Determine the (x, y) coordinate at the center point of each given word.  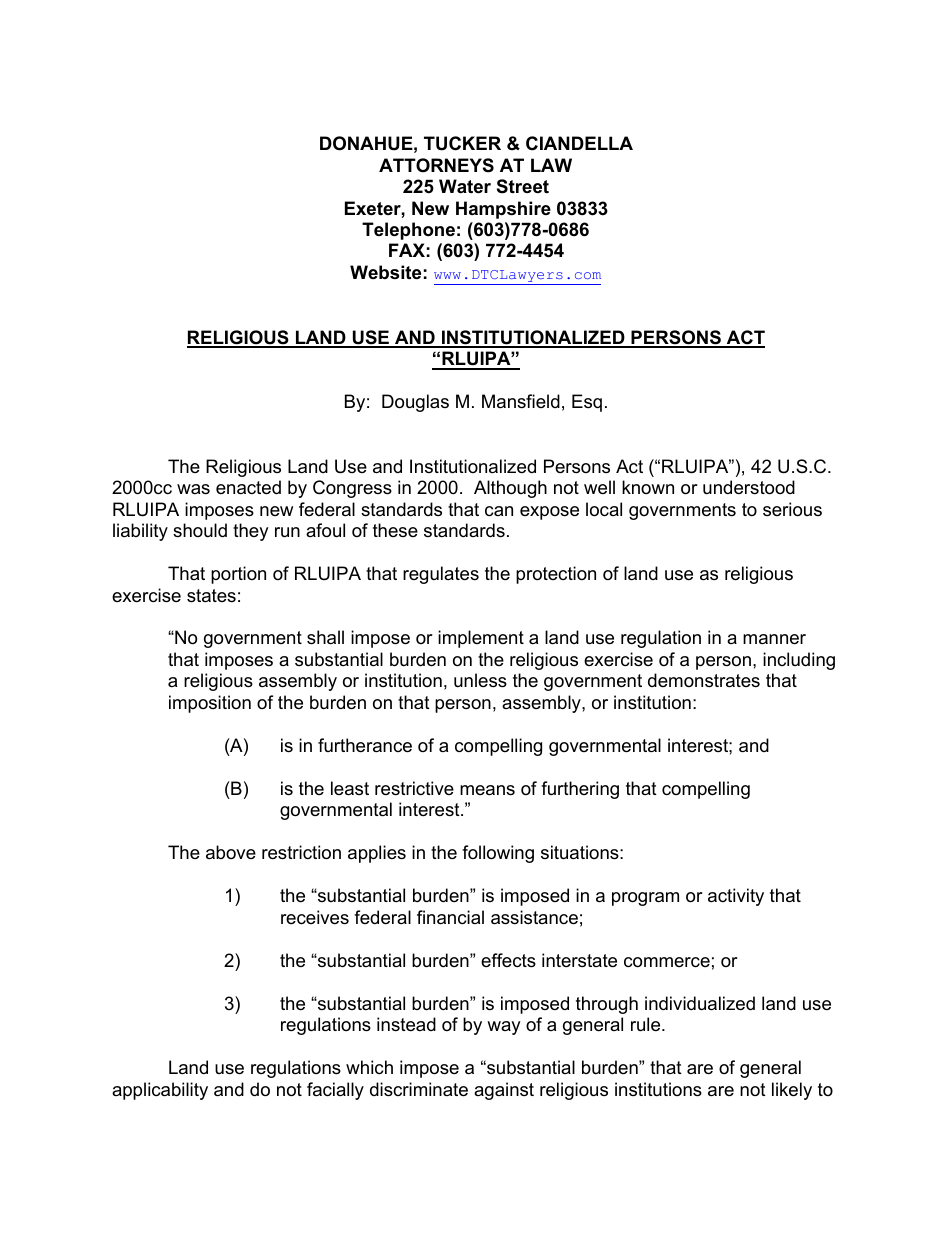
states (211, 596)
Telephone (408, 231)
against (504, 1091)
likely (792, 1091)
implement (481, 639)
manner (774, 639)
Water (465, 186)
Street (523, 186)
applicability (160, 1091)
